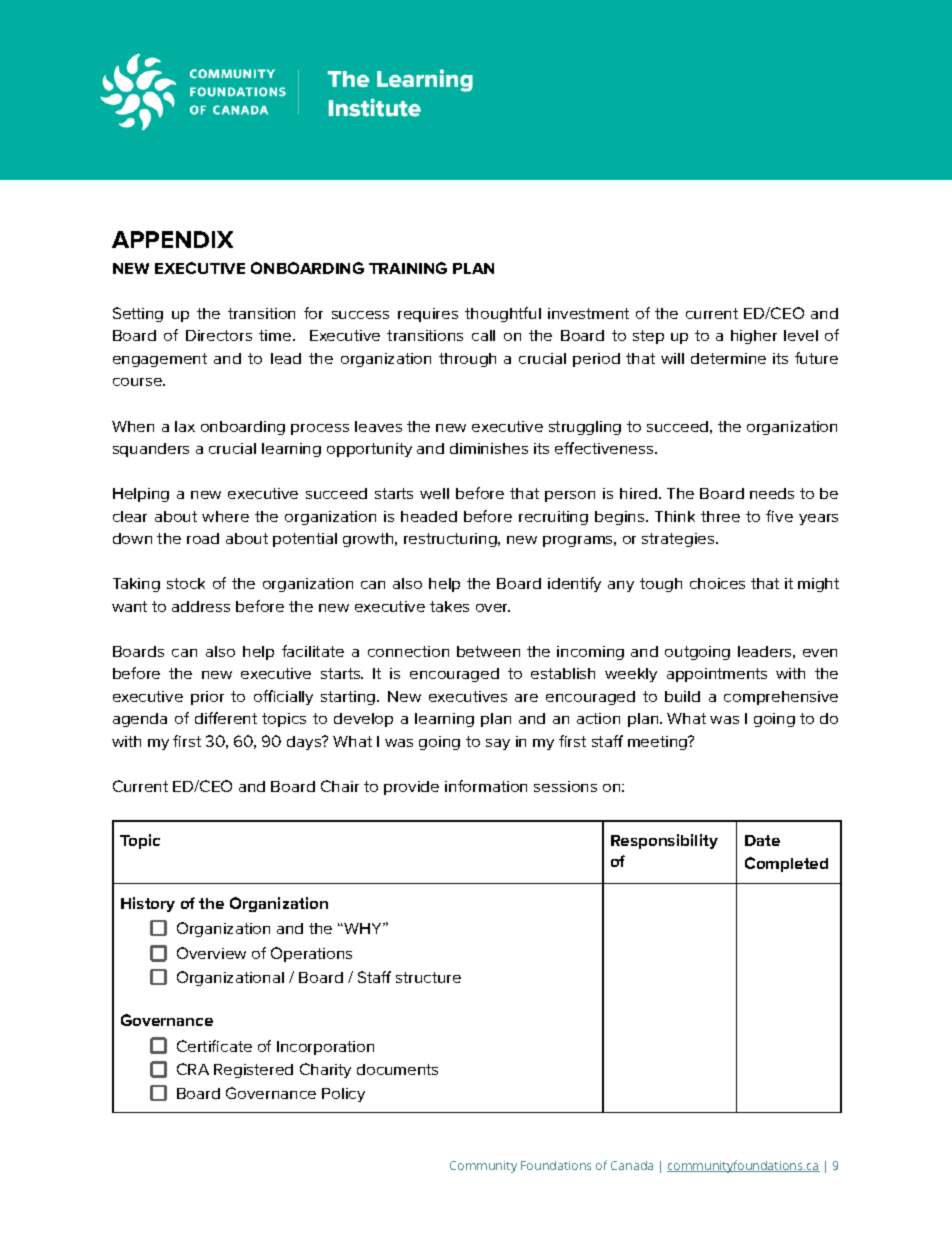 Image resolution: width=952 pixels, height=1233 pixels. I want to click on Canada, so click(632, 1165).
